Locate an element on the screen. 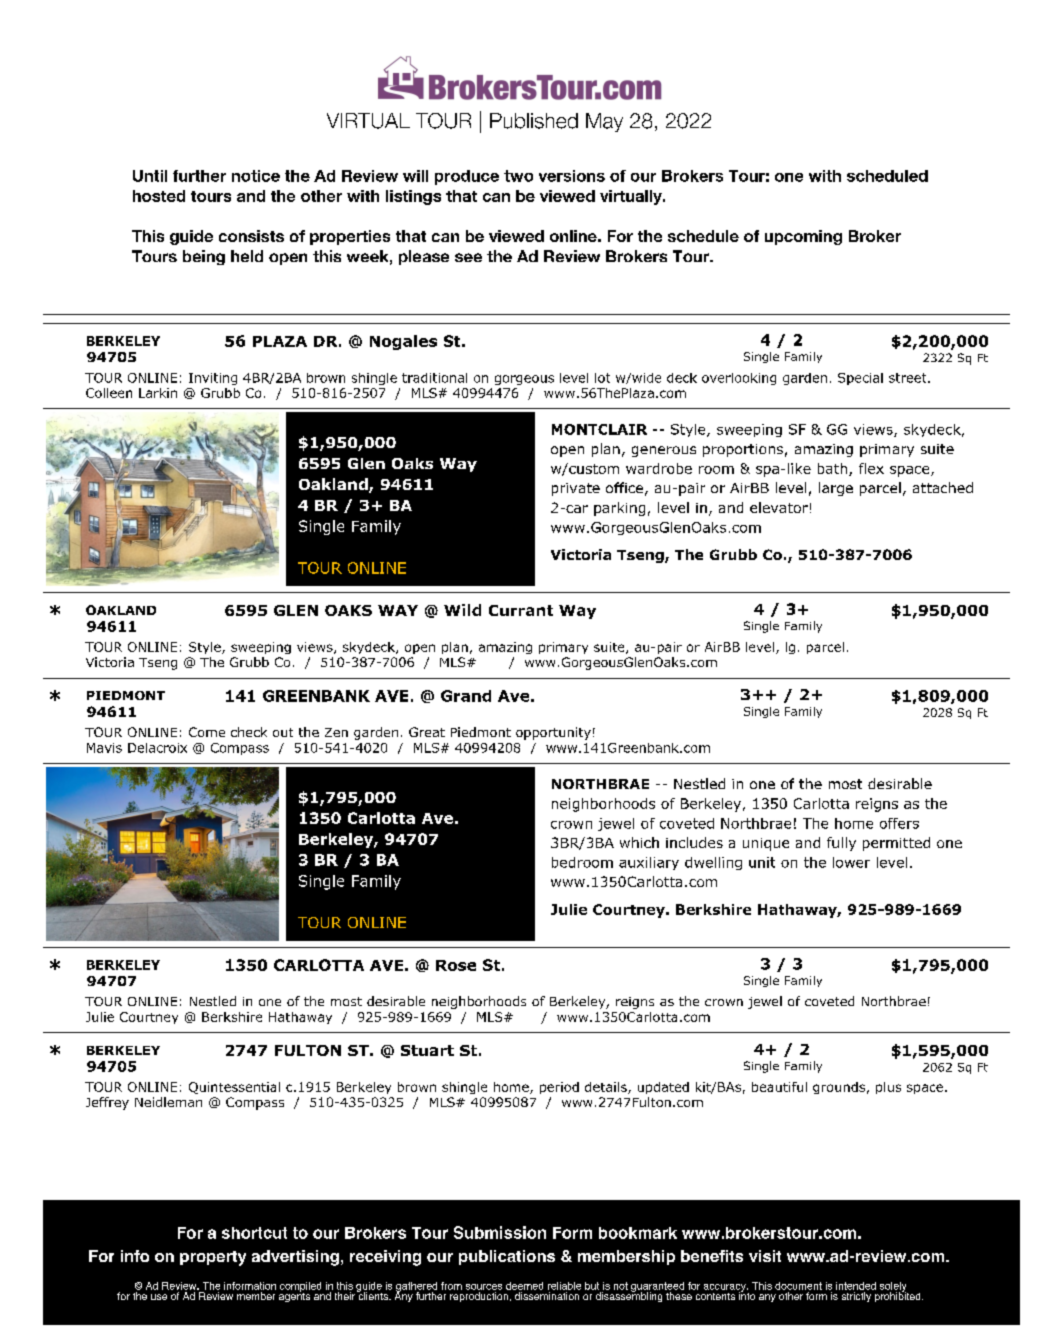 Image resolution: width=1037 pixels, height=1342 pixels. MONTCLAIR is located at coordinates (599, 429).
